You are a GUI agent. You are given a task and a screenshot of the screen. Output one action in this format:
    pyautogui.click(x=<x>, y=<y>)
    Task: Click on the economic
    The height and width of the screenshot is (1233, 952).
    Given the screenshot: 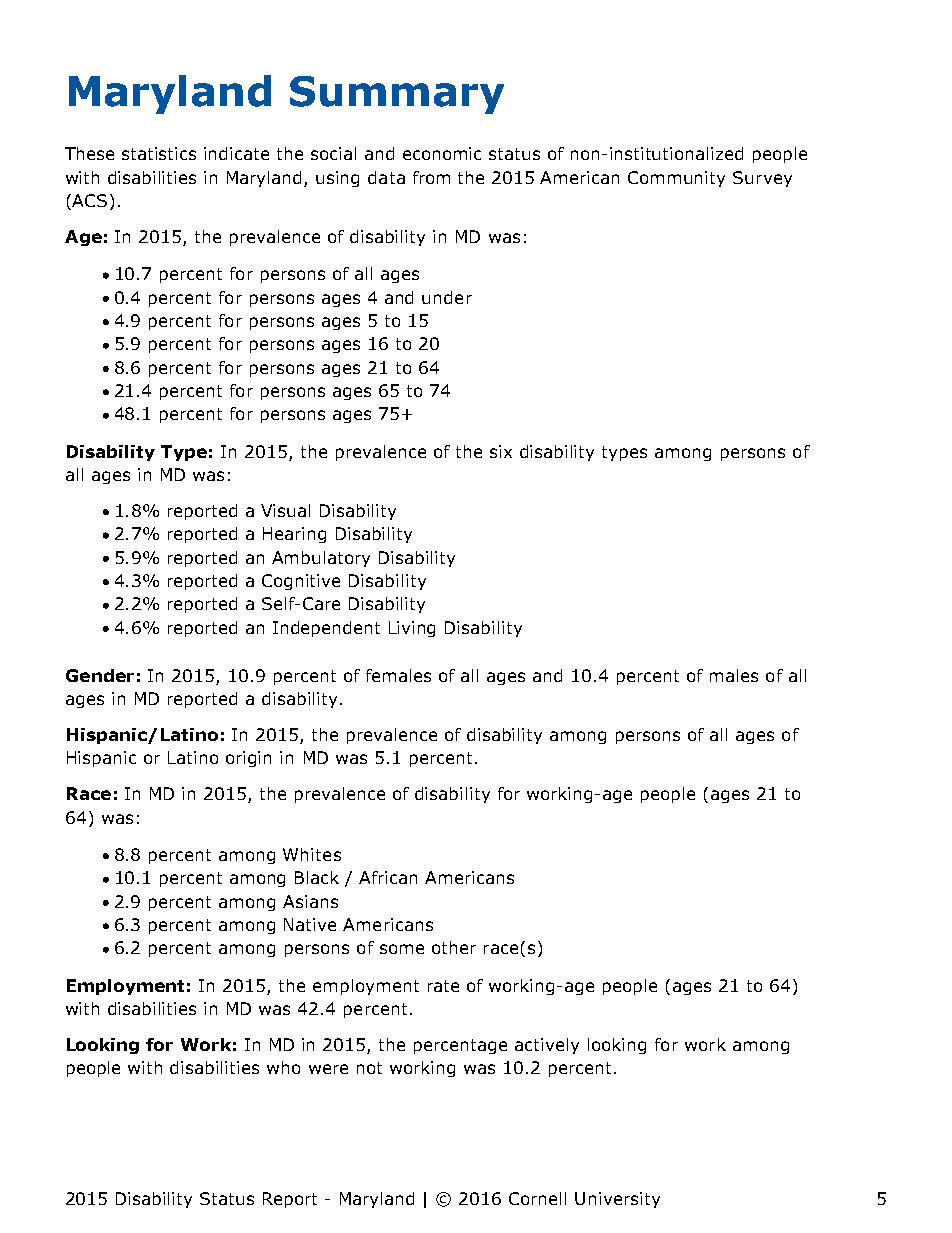 What is the action you would take?
    pyautogui.click(x=442, y=153)
